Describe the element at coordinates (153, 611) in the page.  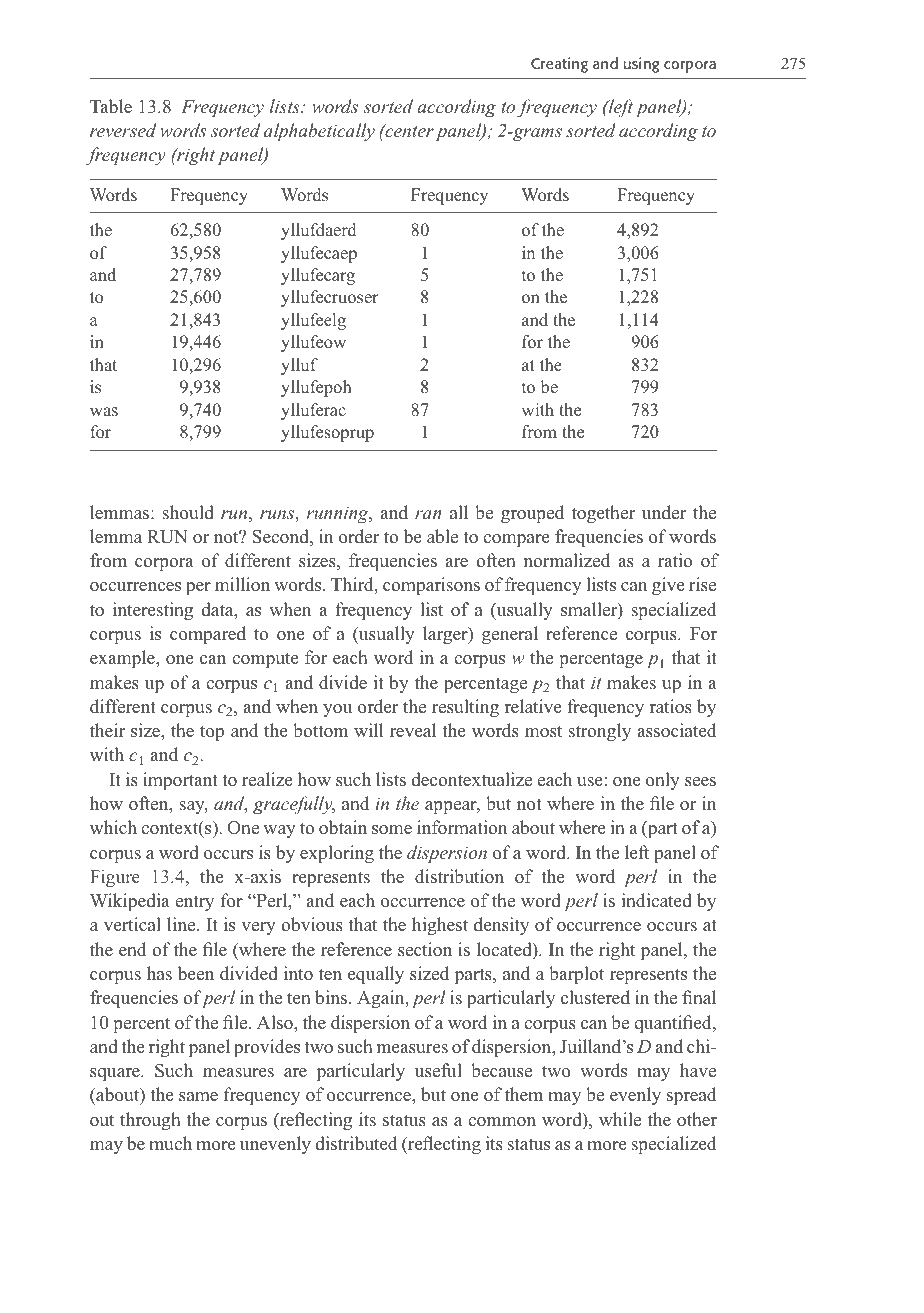
I see `interesting` at that location.
